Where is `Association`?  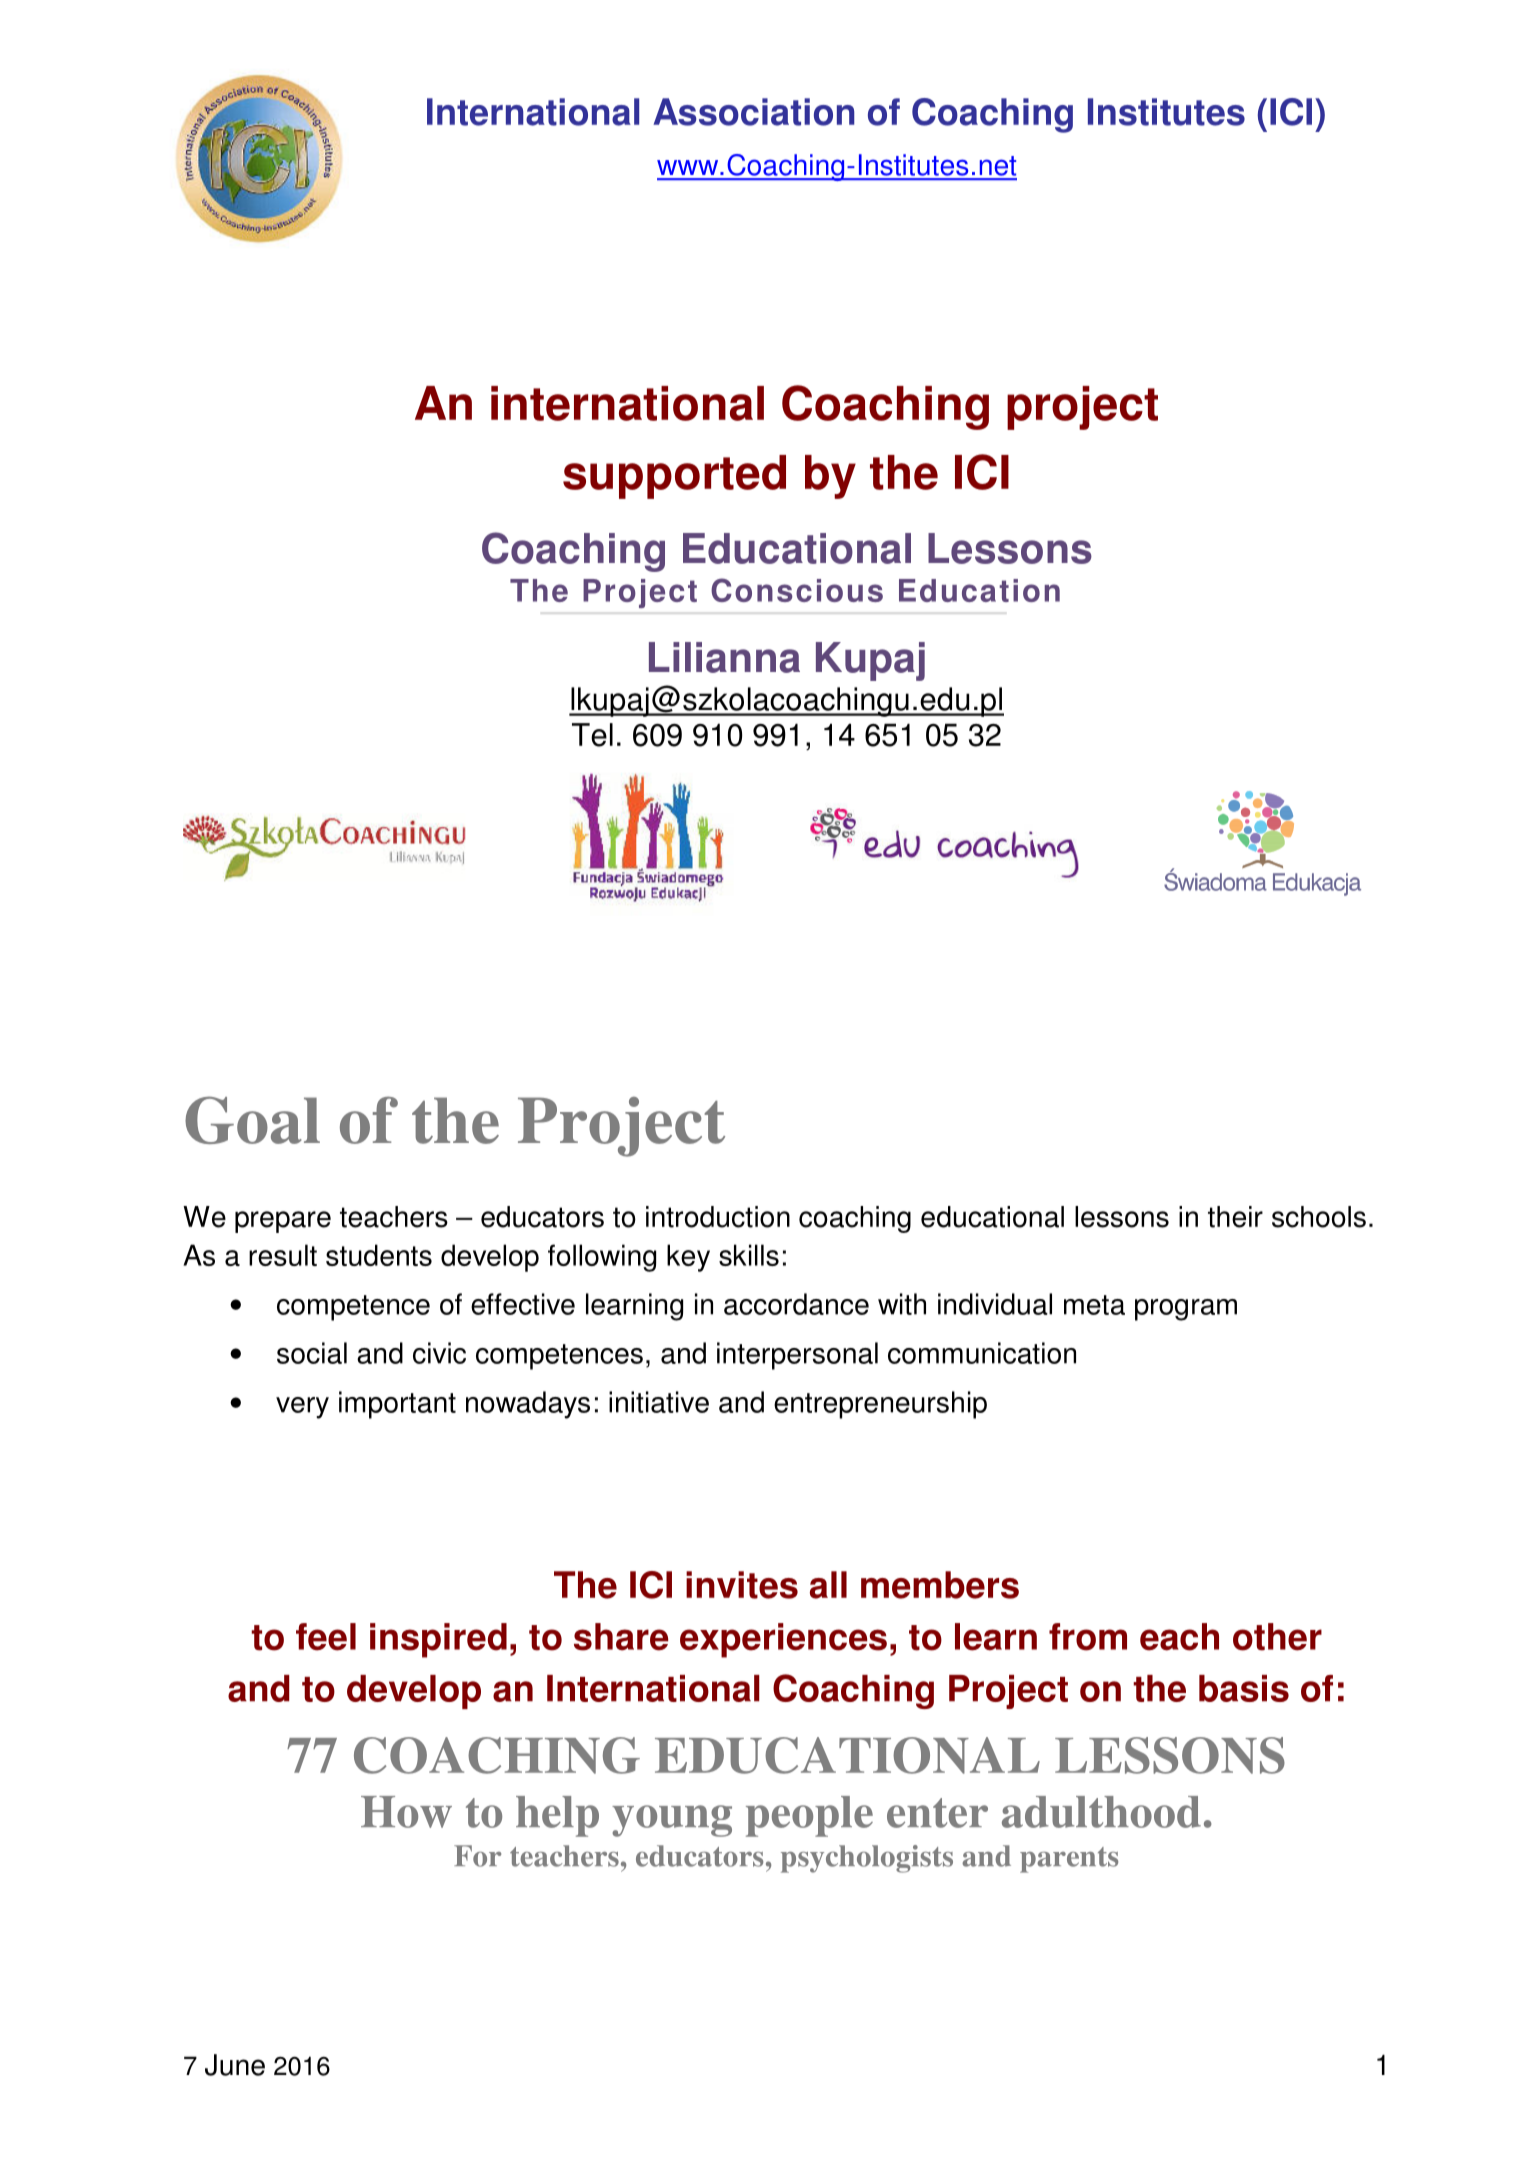
Association is located at coordinates (753, 112).
